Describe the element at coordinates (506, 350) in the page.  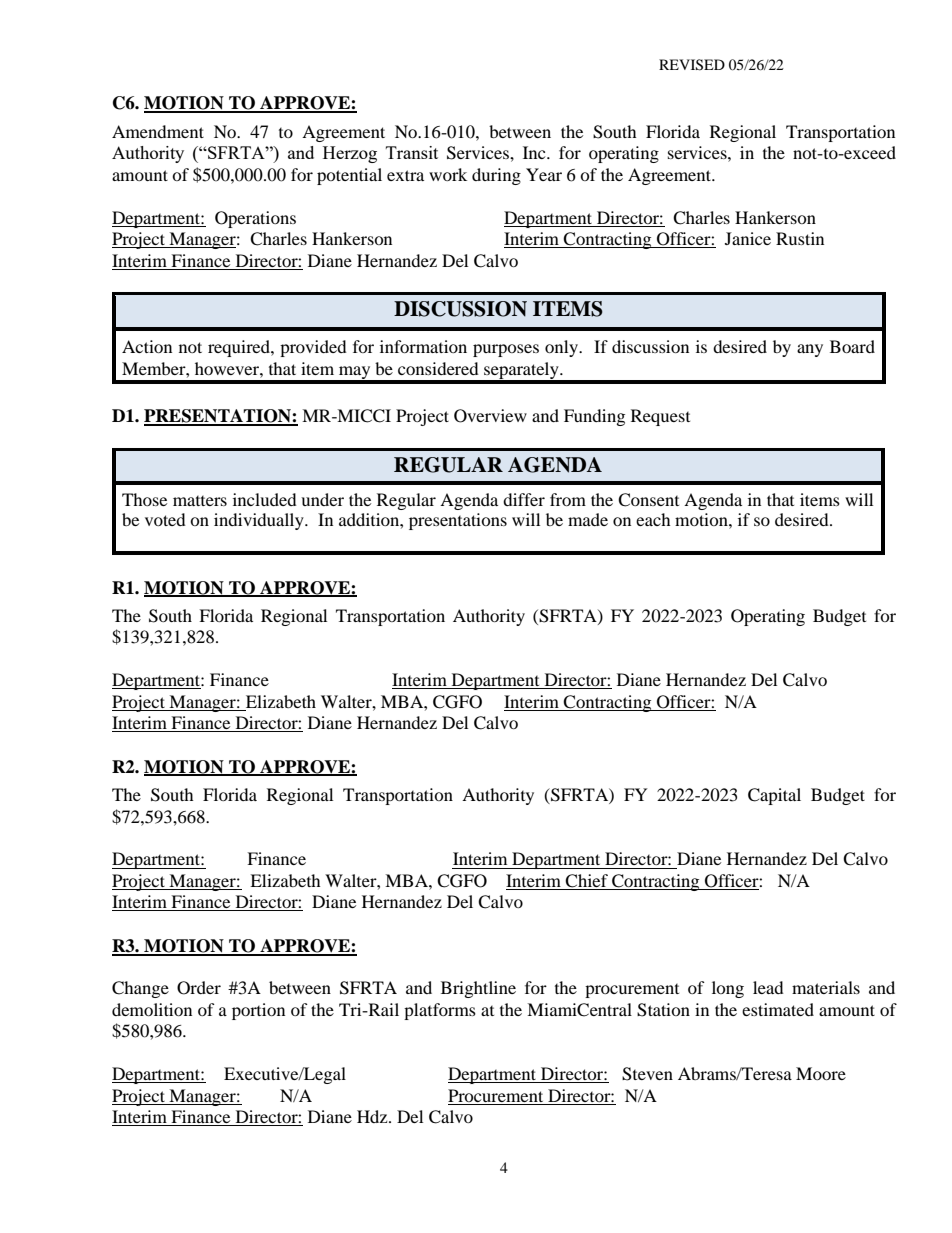
I see `purposes` at that location.
